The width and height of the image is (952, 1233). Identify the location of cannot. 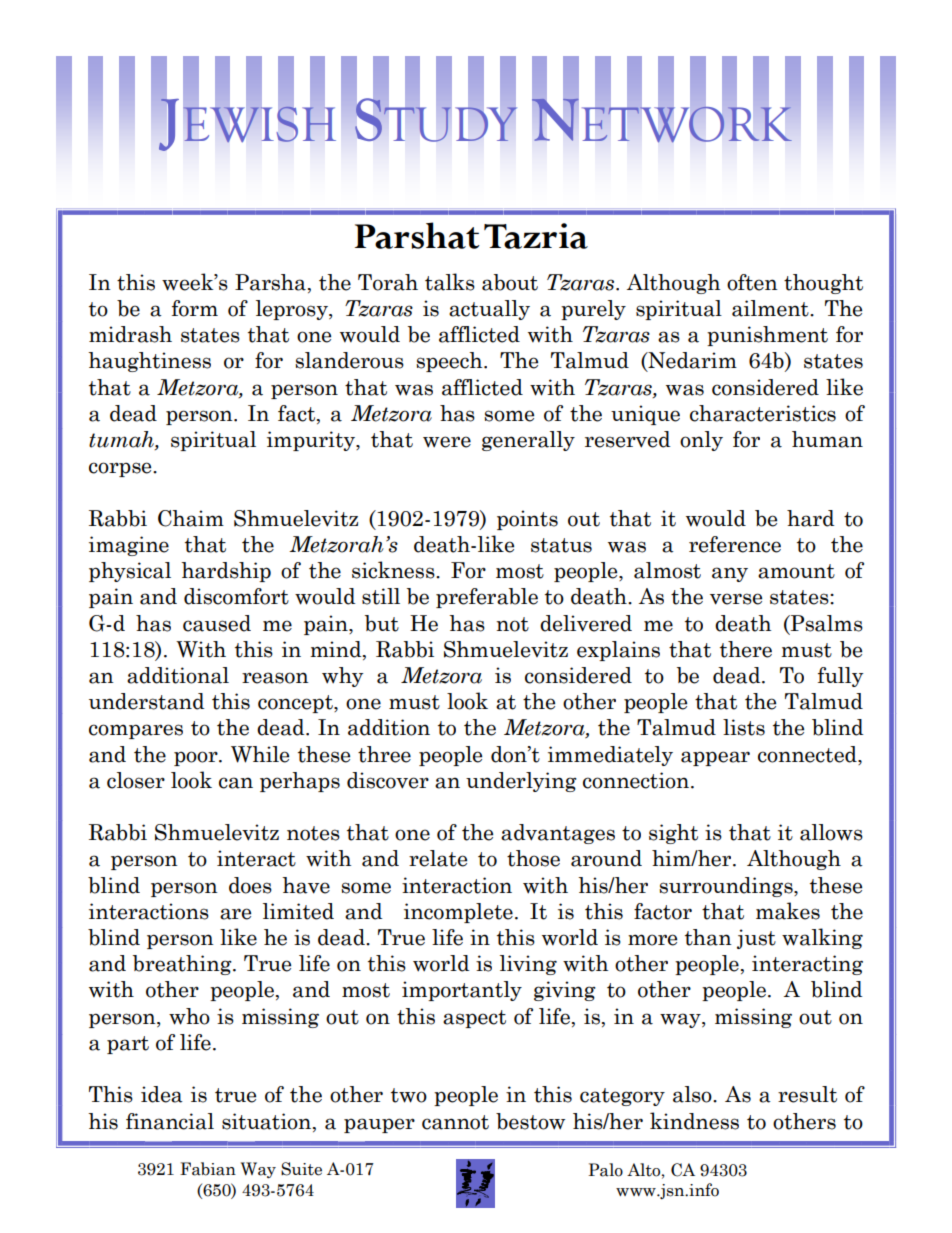
(455, 1122).
